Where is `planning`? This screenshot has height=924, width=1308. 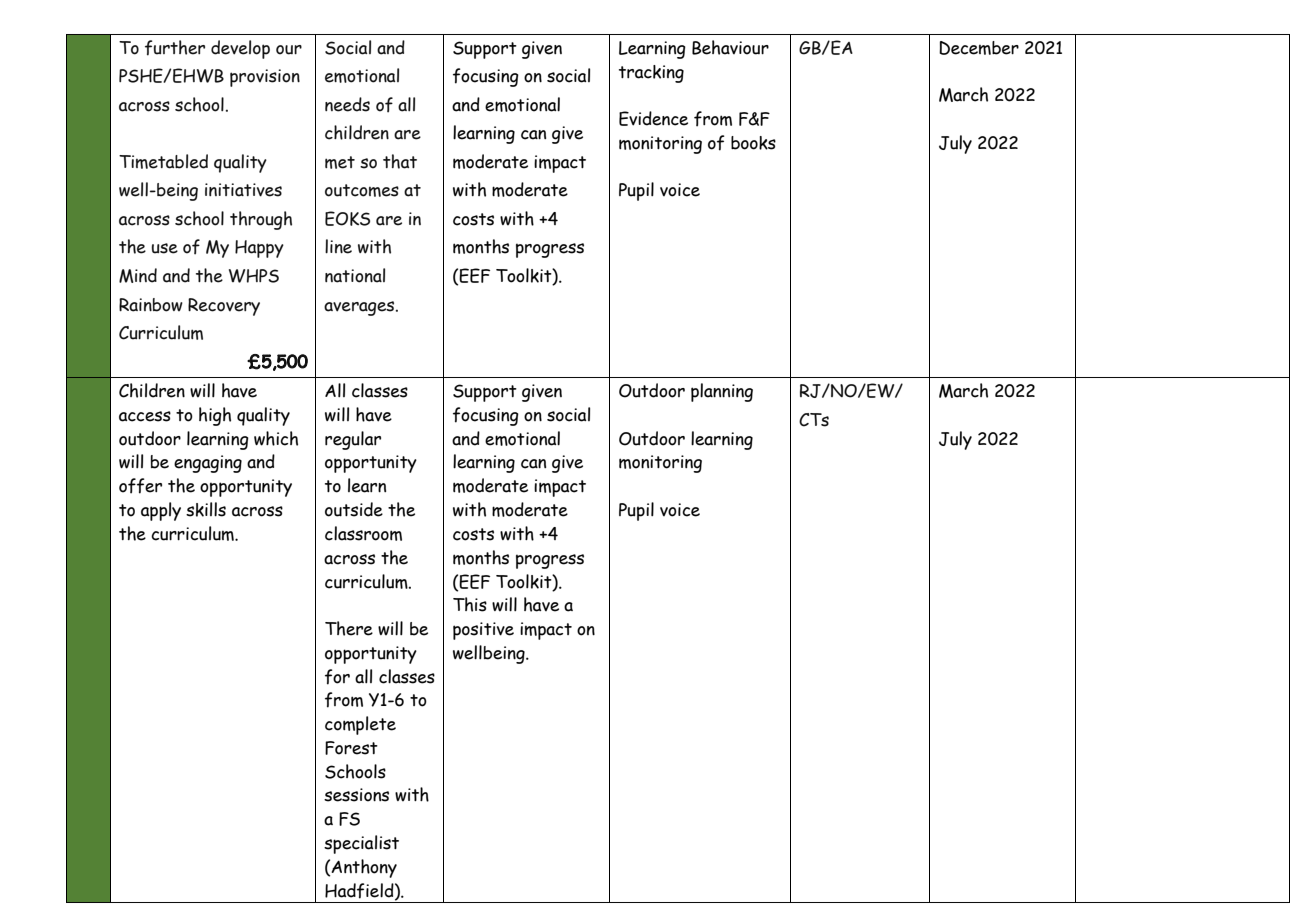 planning is located at coordinates (722, 392).
